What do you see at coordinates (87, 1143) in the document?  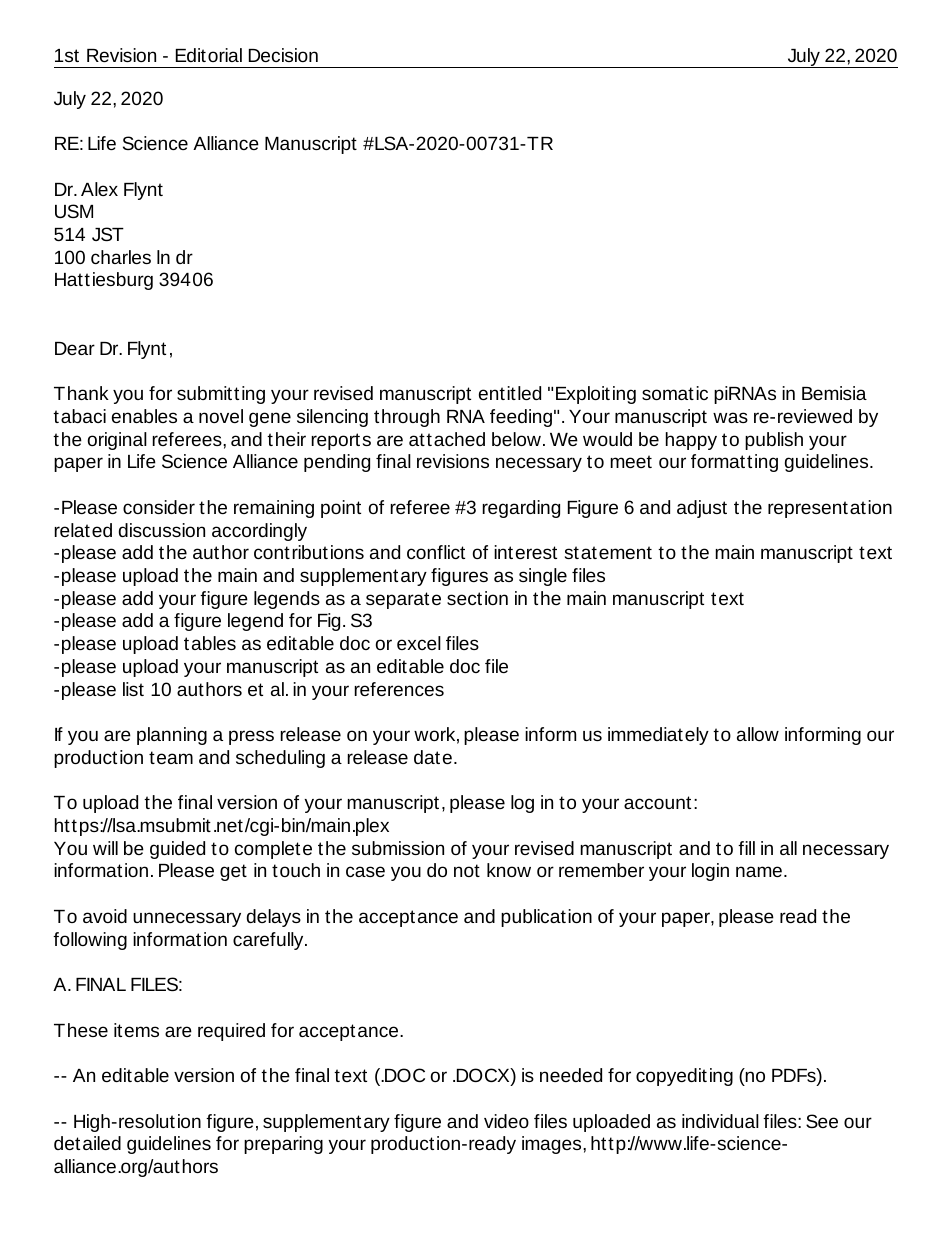 I see `detailed` at bounding box center [87, 1143].
